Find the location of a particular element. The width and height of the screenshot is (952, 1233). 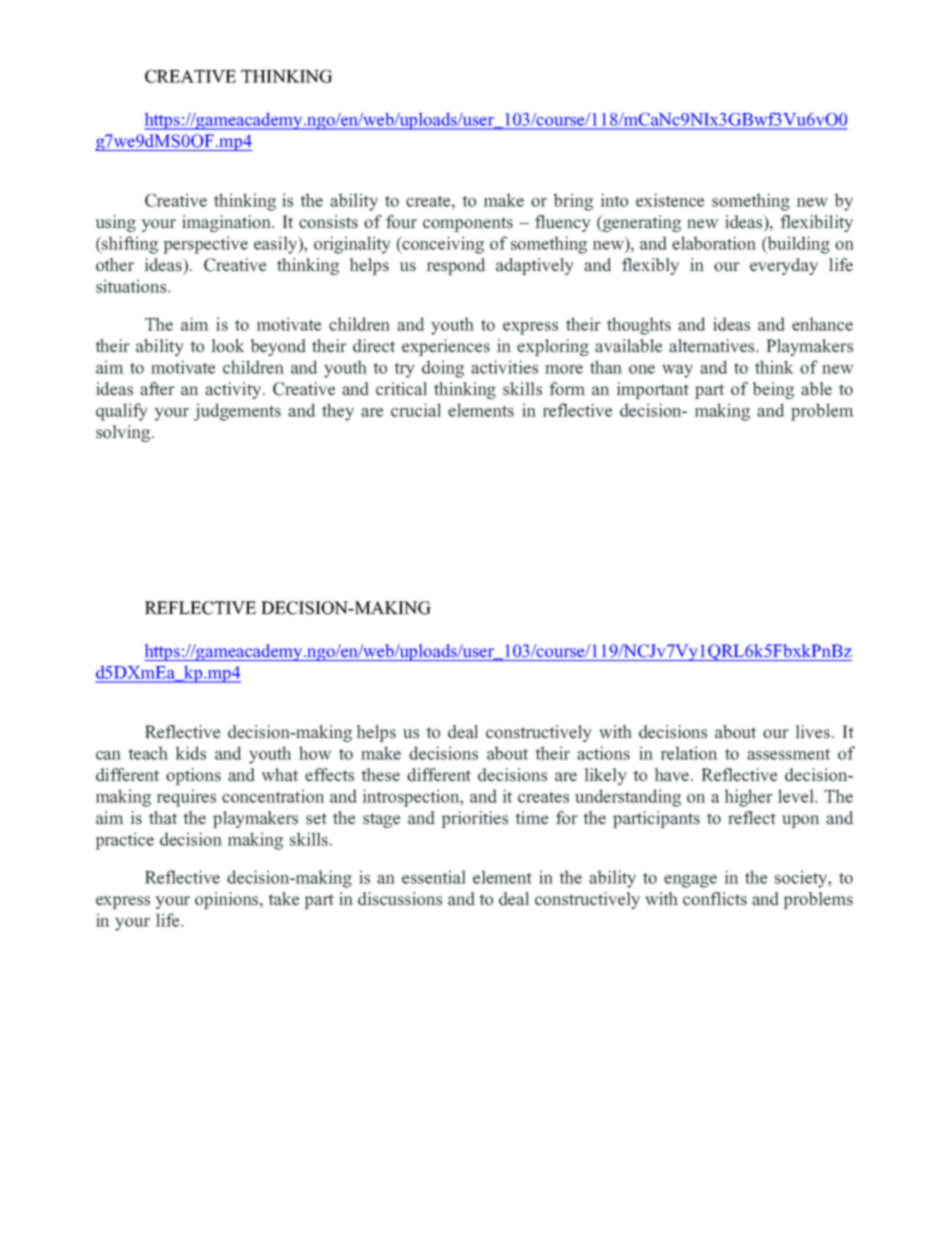

these is located at coordinates (381, 775).
